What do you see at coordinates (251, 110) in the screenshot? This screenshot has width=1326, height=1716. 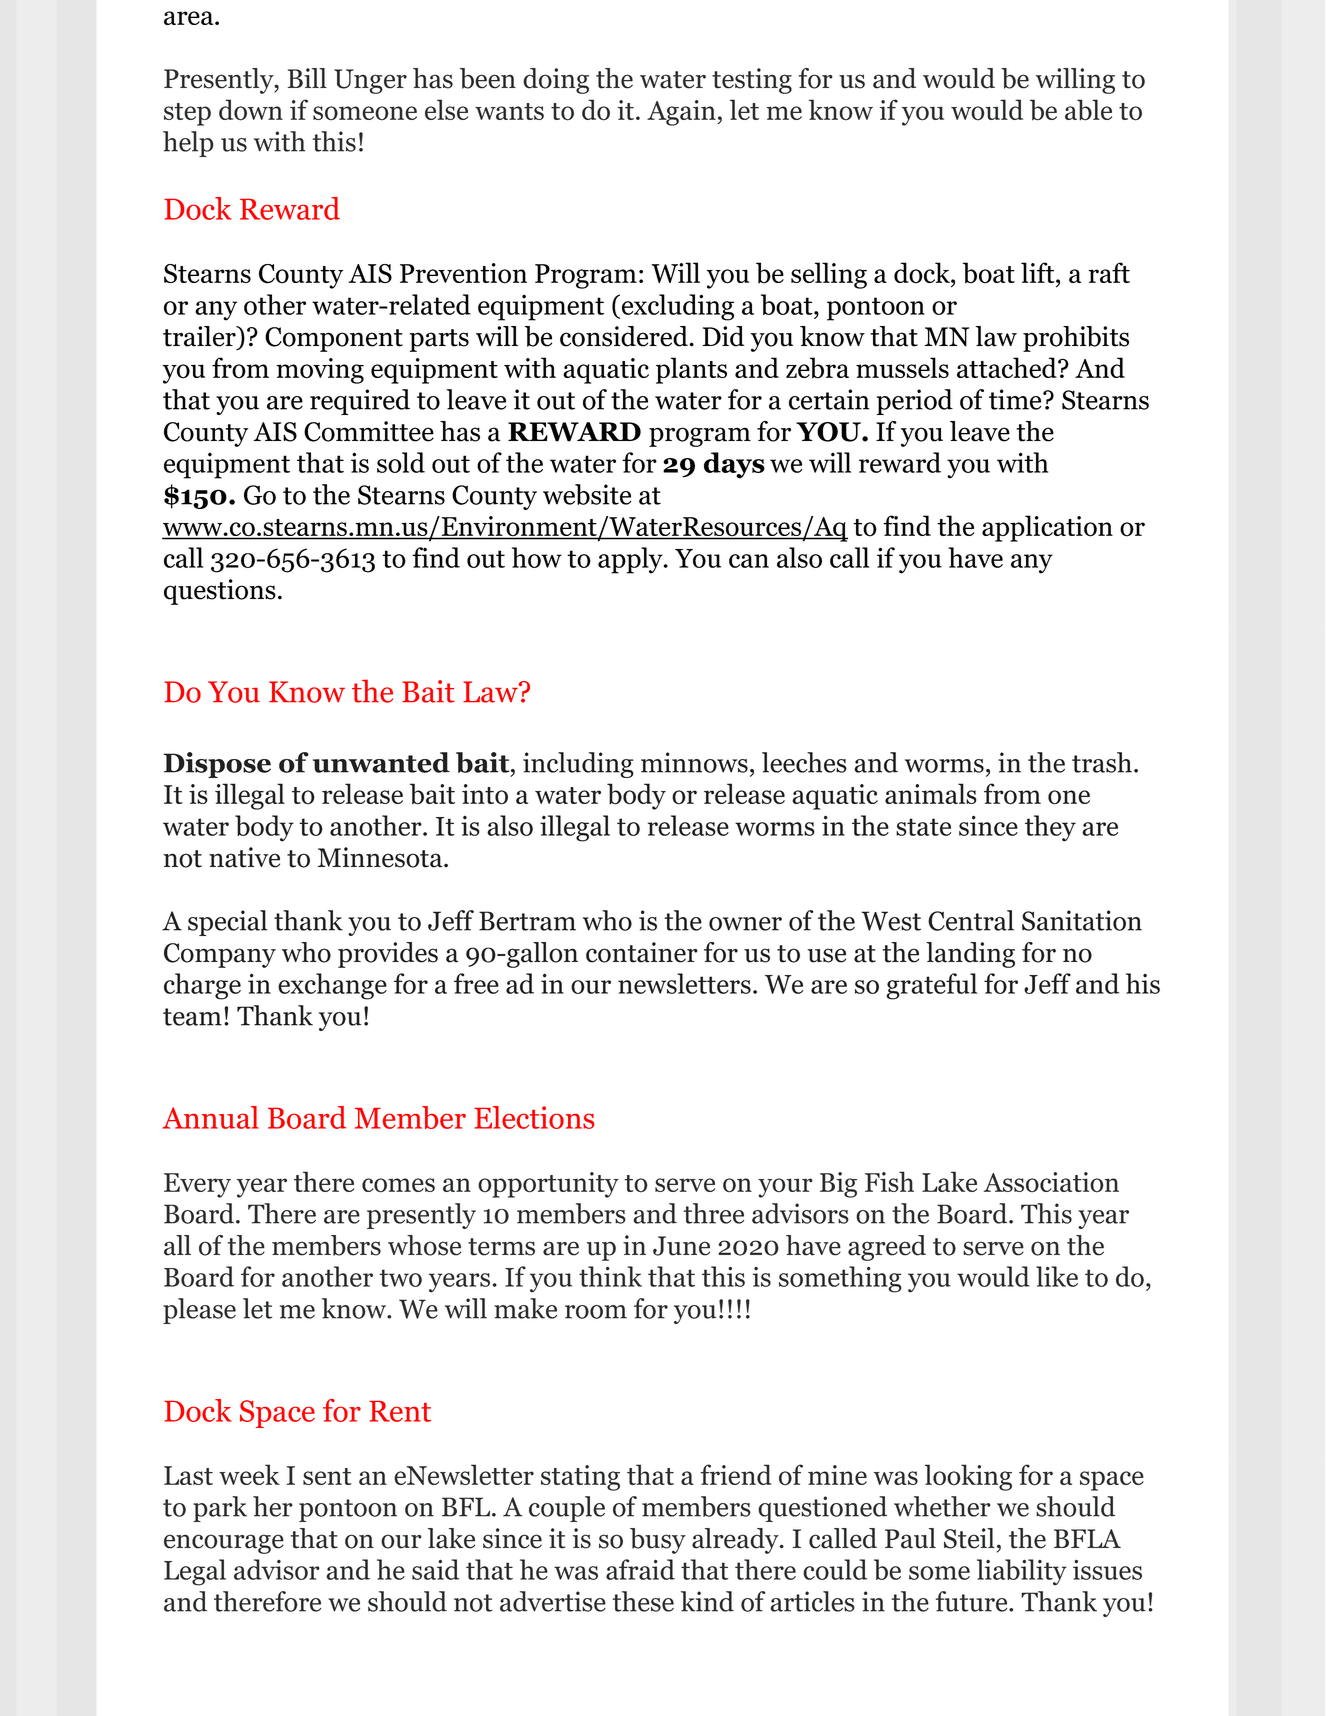 I see `down` at bounding box center [251, 110].
